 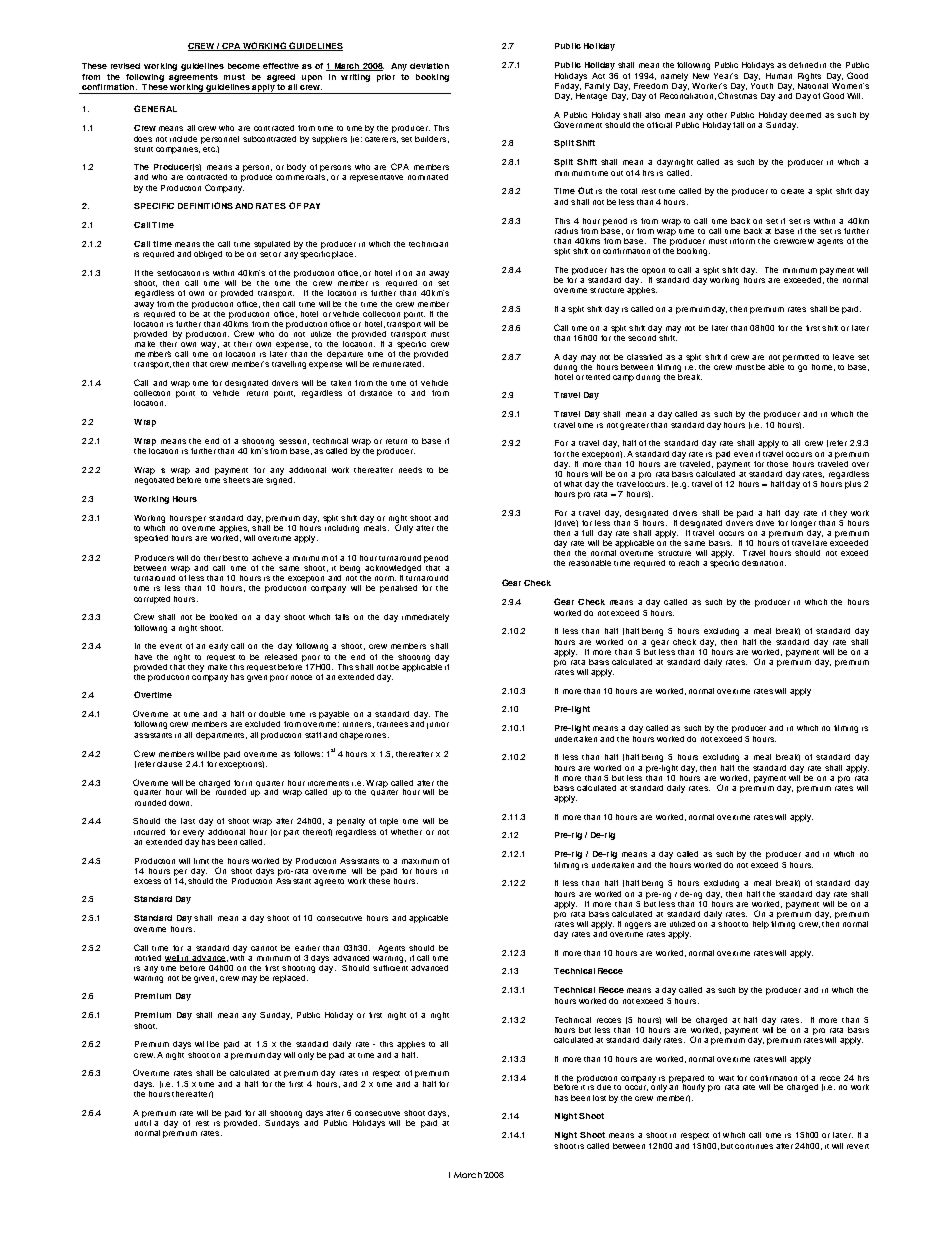 I want to click on Youth, so click(x=762, y=84).
